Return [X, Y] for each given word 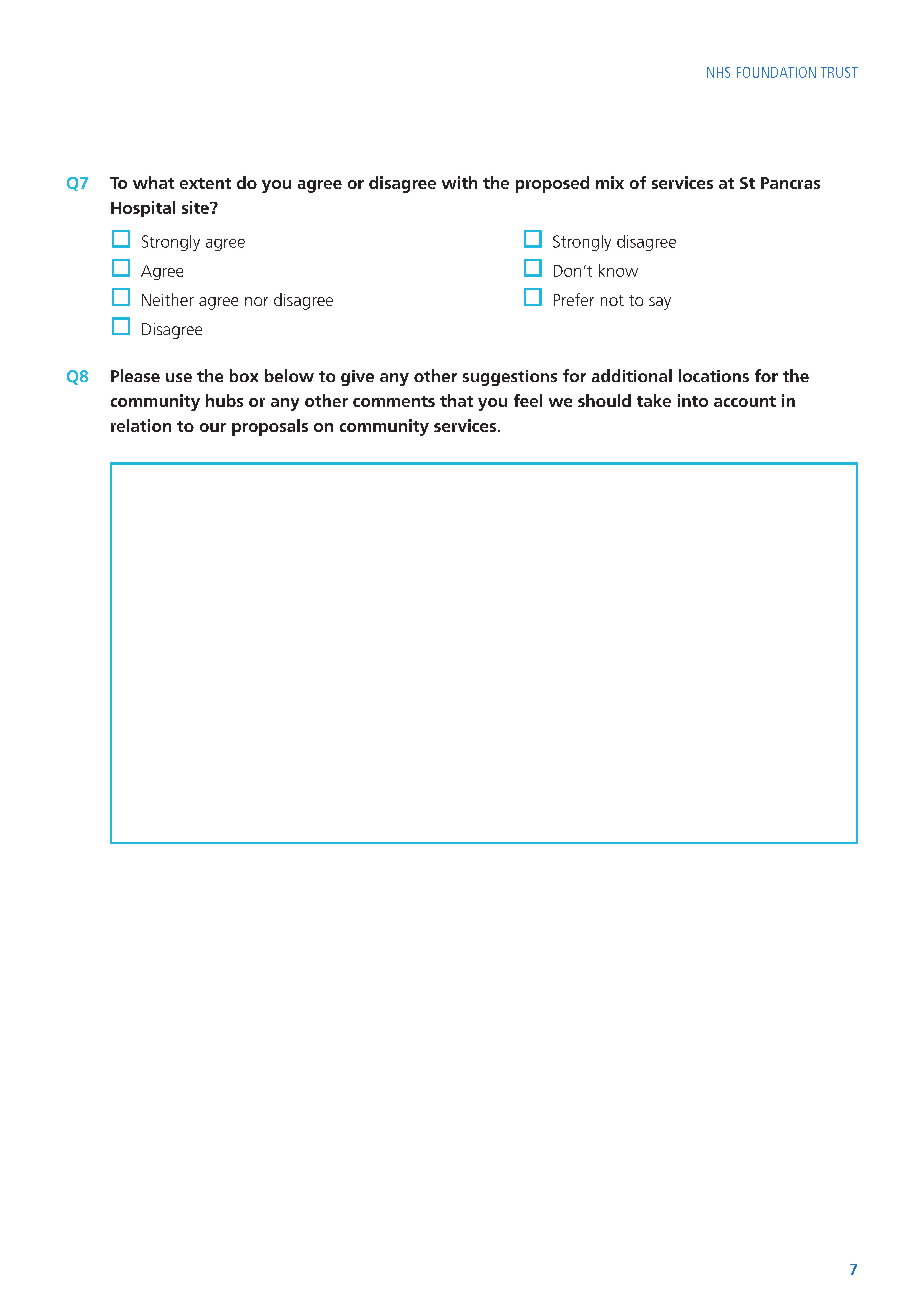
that [456, 400]
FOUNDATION [776, 72]
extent [205, 183]
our [213, 427]
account [745, 401]
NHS [718, 72]
